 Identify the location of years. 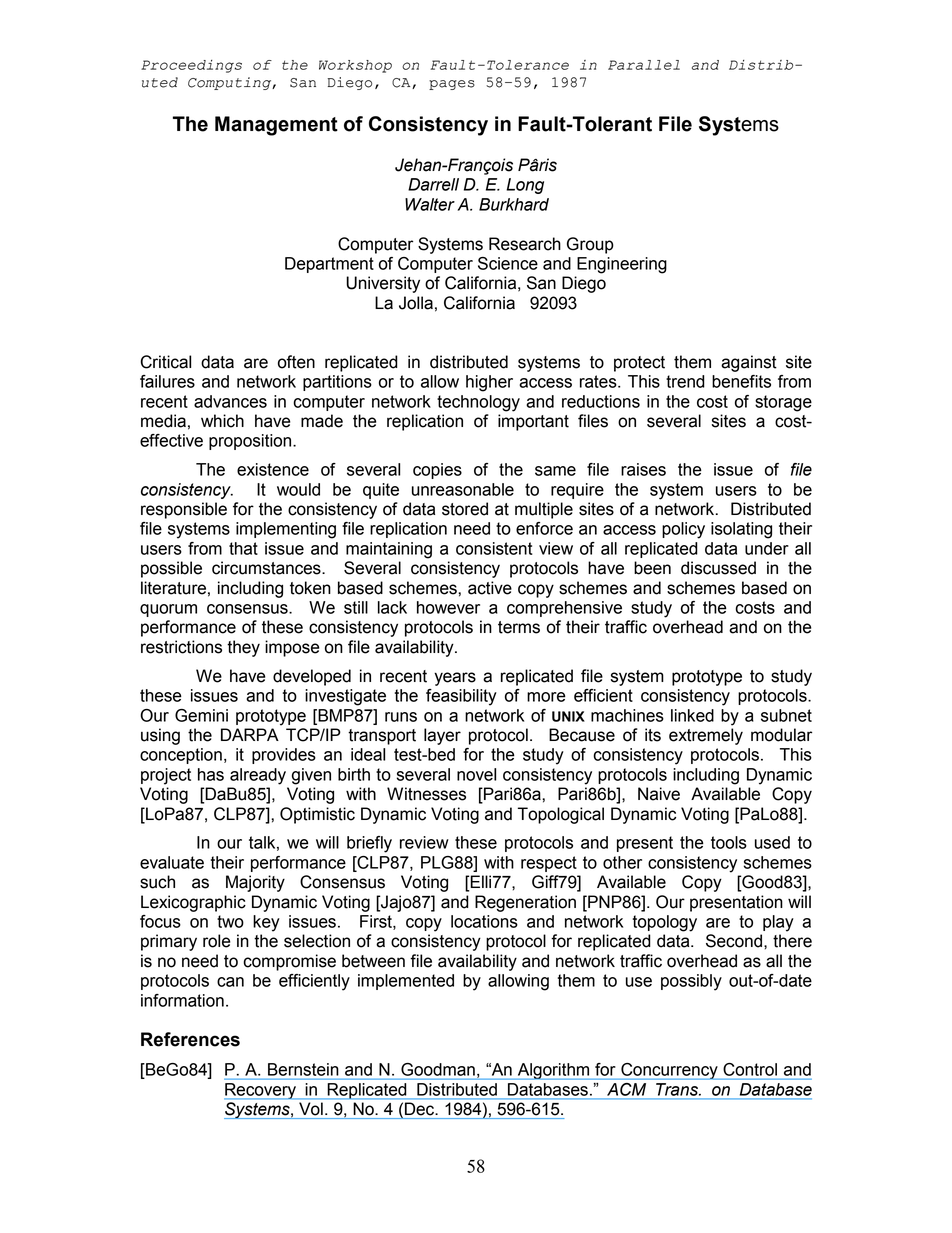
(455, 679).
